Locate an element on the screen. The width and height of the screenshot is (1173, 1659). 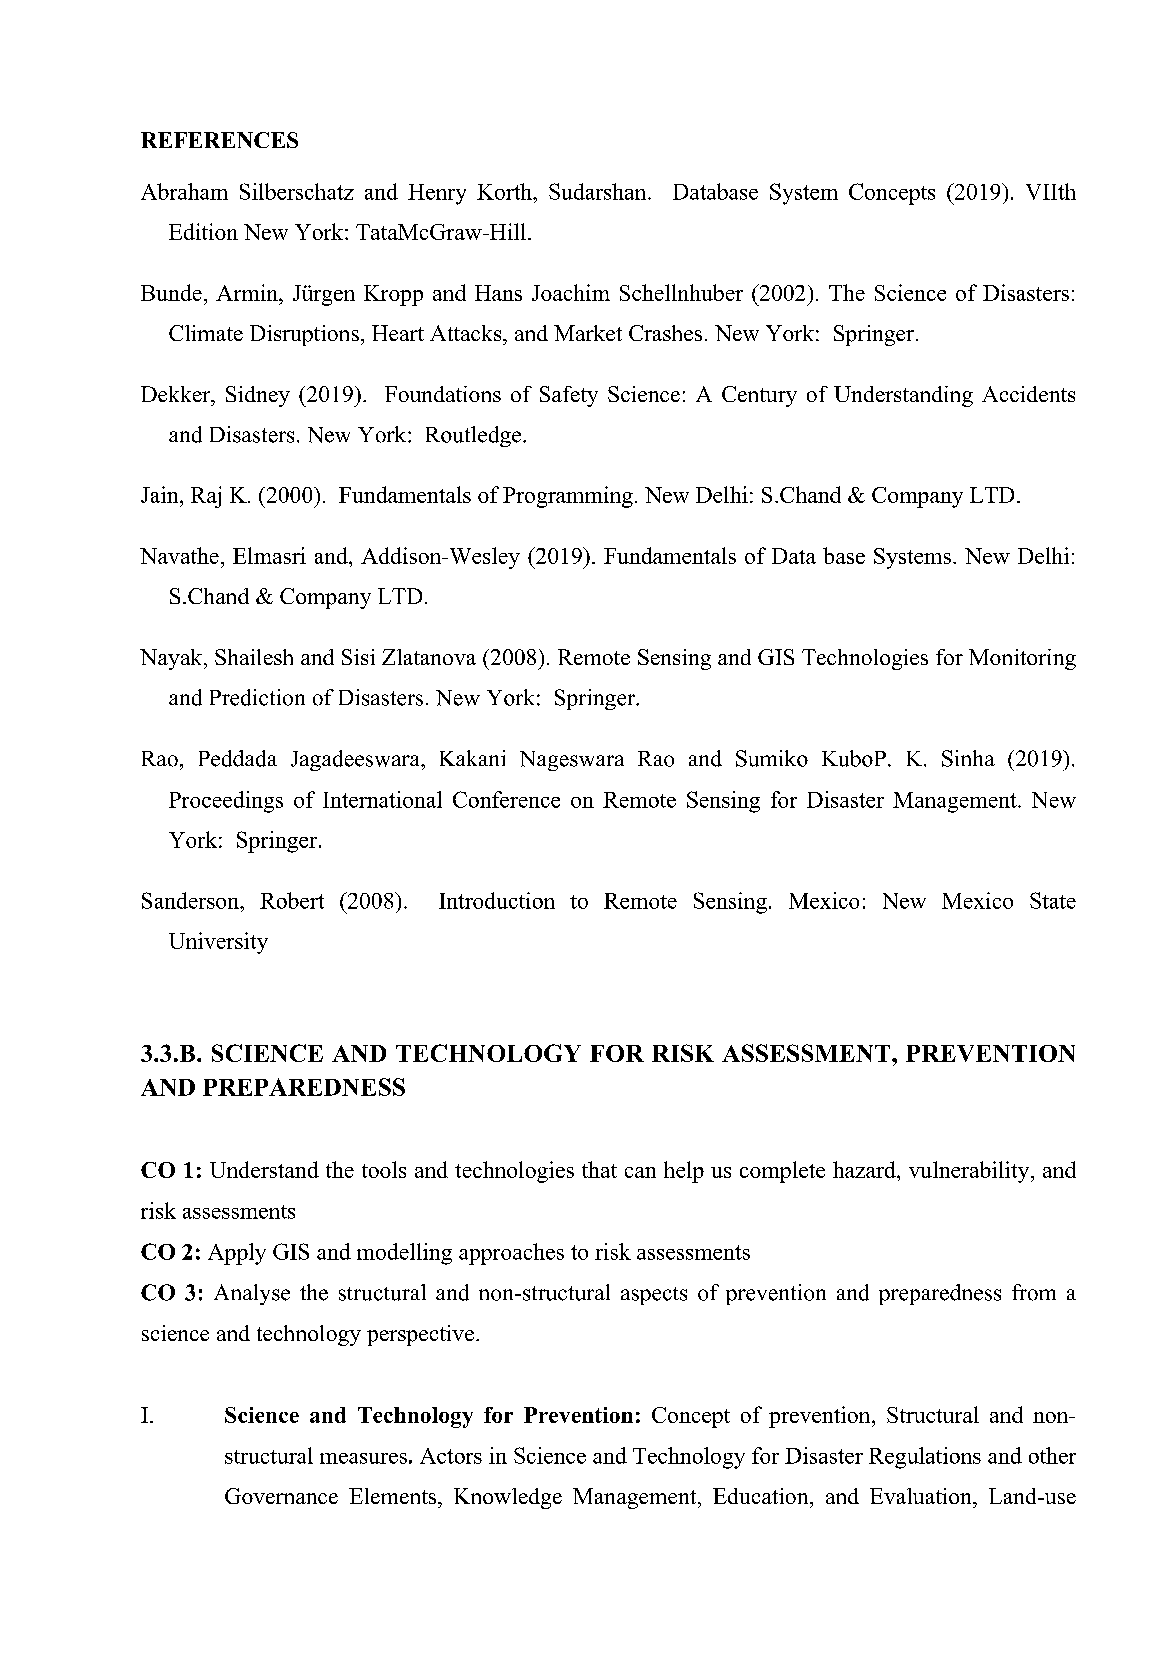
Knowledge is located at coordinates (508, 1498).
